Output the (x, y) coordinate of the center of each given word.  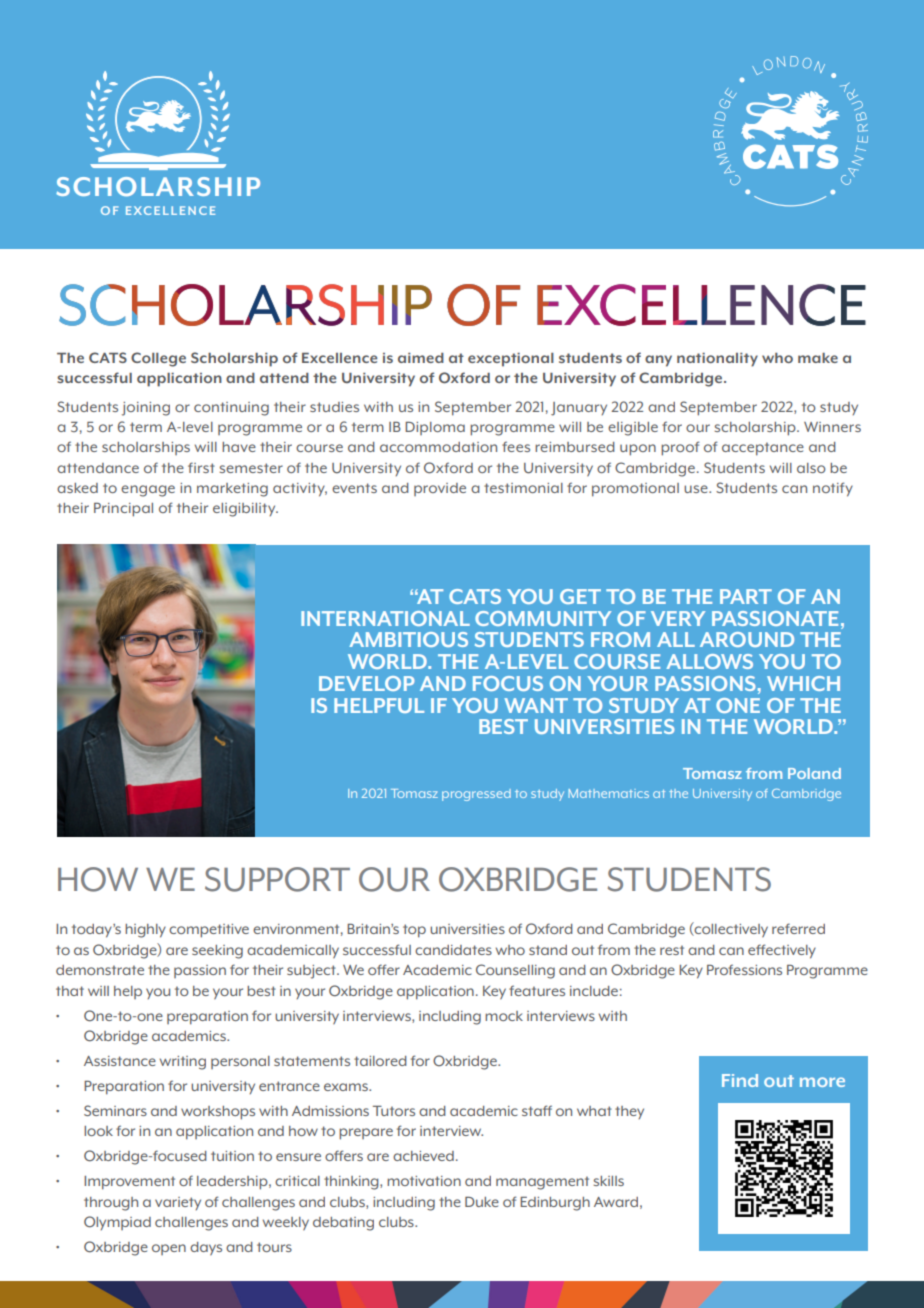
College (158, 359)
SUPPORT (277, 879)
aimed (421, 358)
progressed (476, 795)
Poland (814, 773)
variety (178, 1203)
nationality (717, 360)
